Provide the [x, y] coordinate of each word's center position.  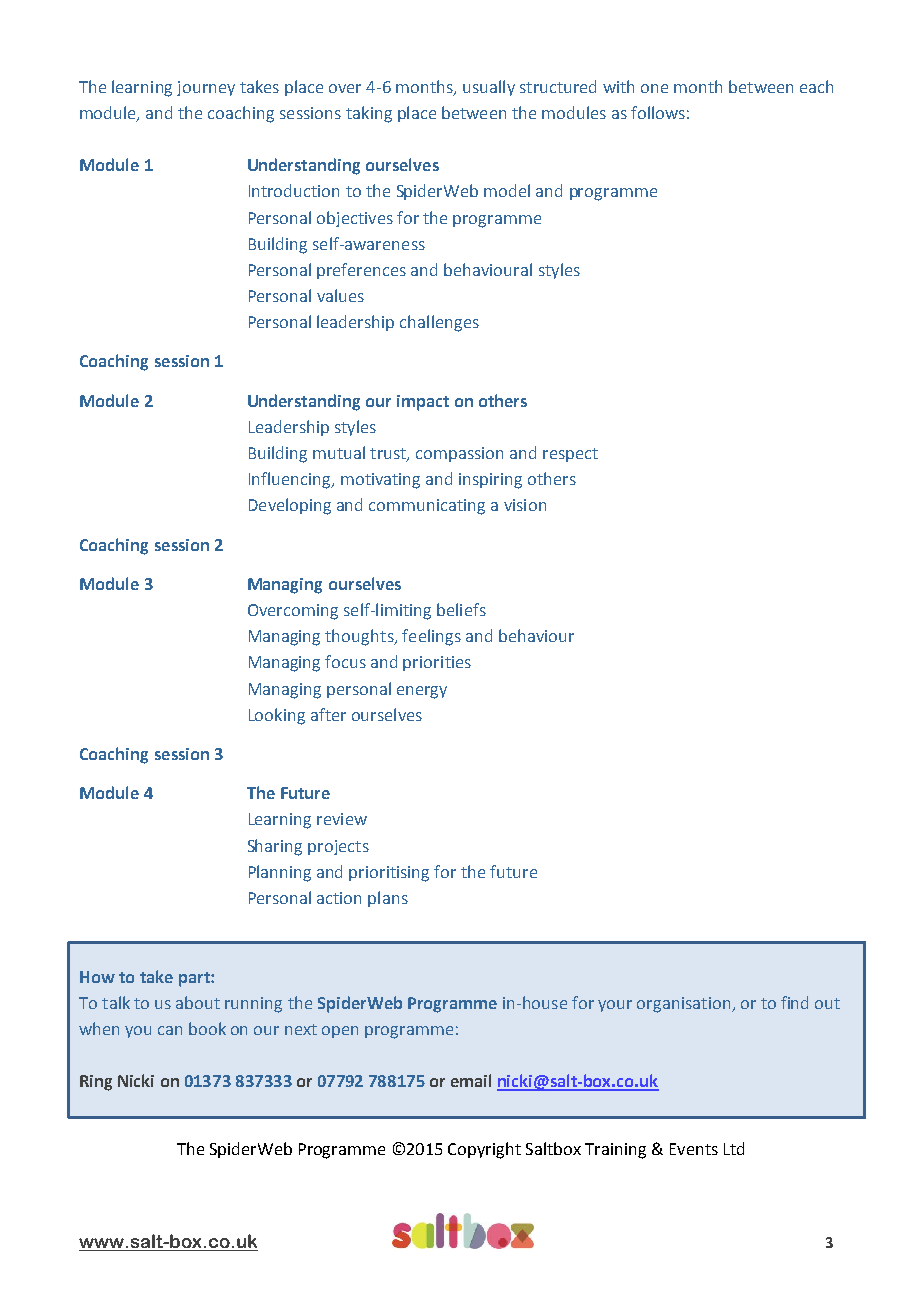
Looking [277, 716]
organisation [683, 1005]
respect [570, 455]
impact [423, 403]
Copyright [484, 1150]
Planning [280, 873]
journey [206, 88]
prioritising [389, 874]
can [170, 1030]
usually [489, 88]
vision [525, 505]
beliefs [461, 609]
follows [658, 112]
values [340, 295]
